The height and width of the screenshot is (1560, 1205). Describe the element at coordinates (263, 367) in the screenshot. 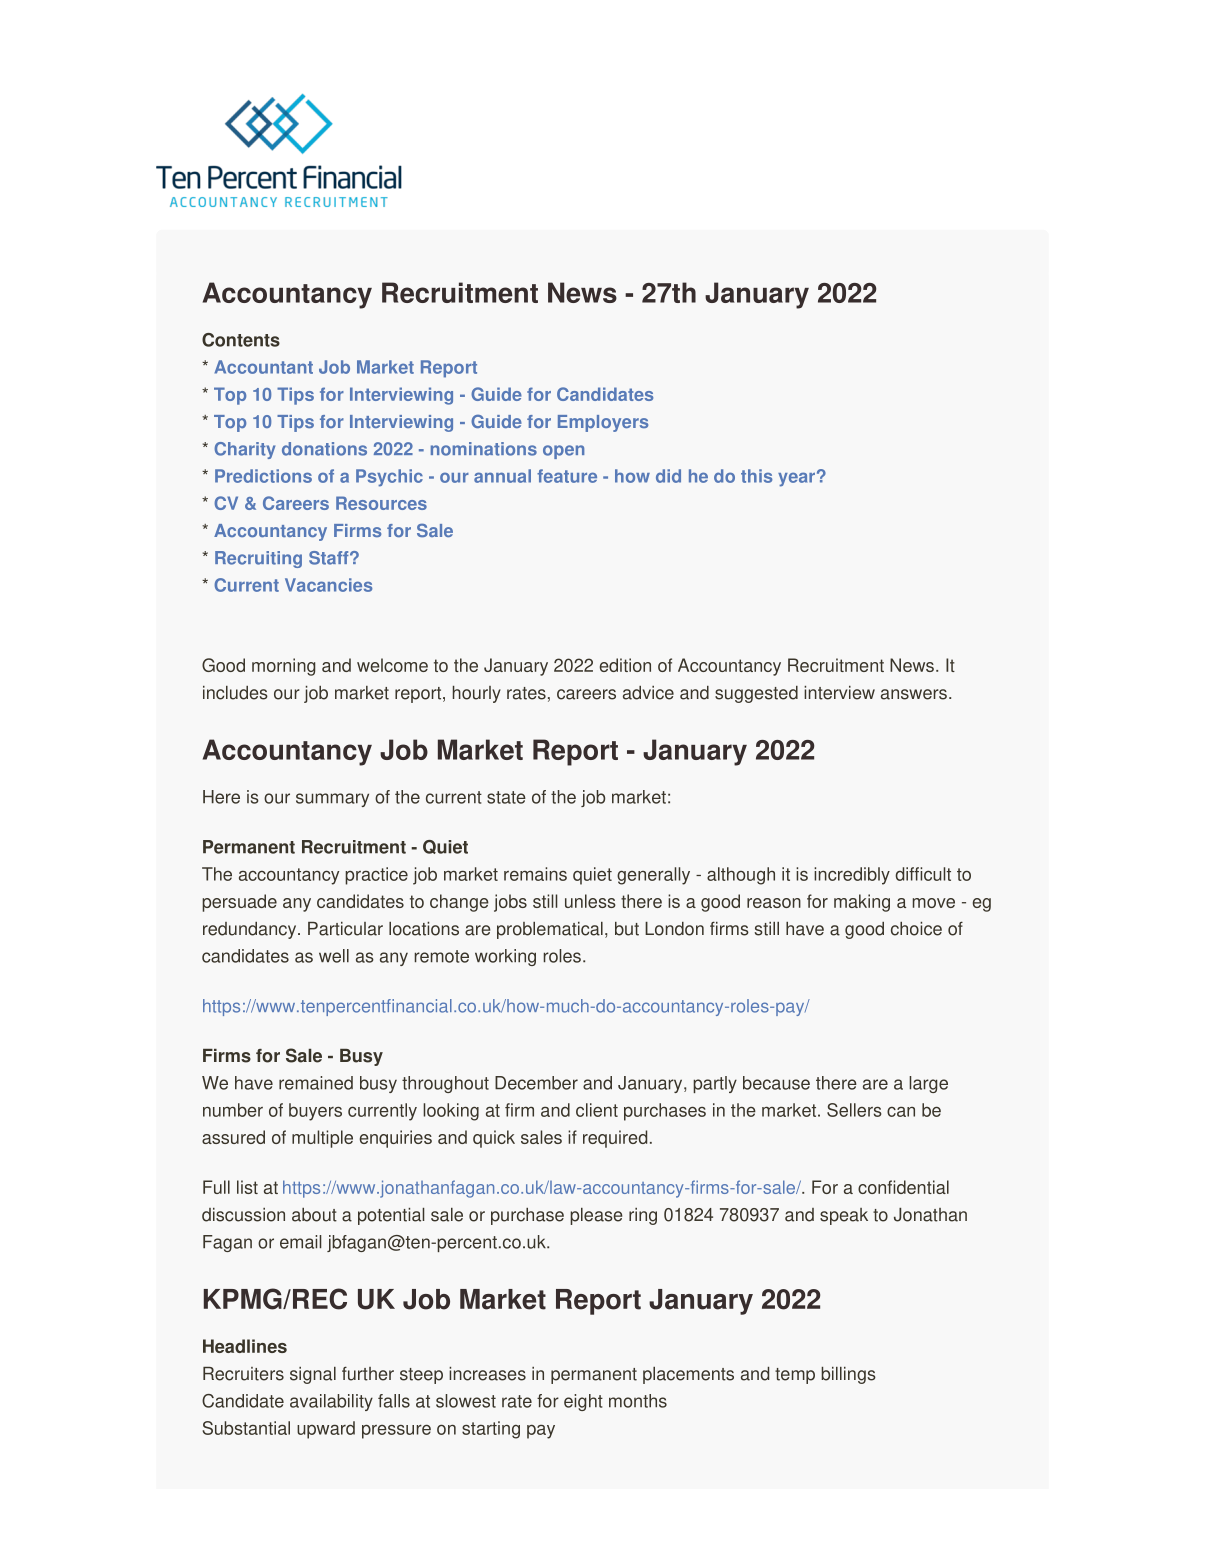

I see `Accountant` at that location.
